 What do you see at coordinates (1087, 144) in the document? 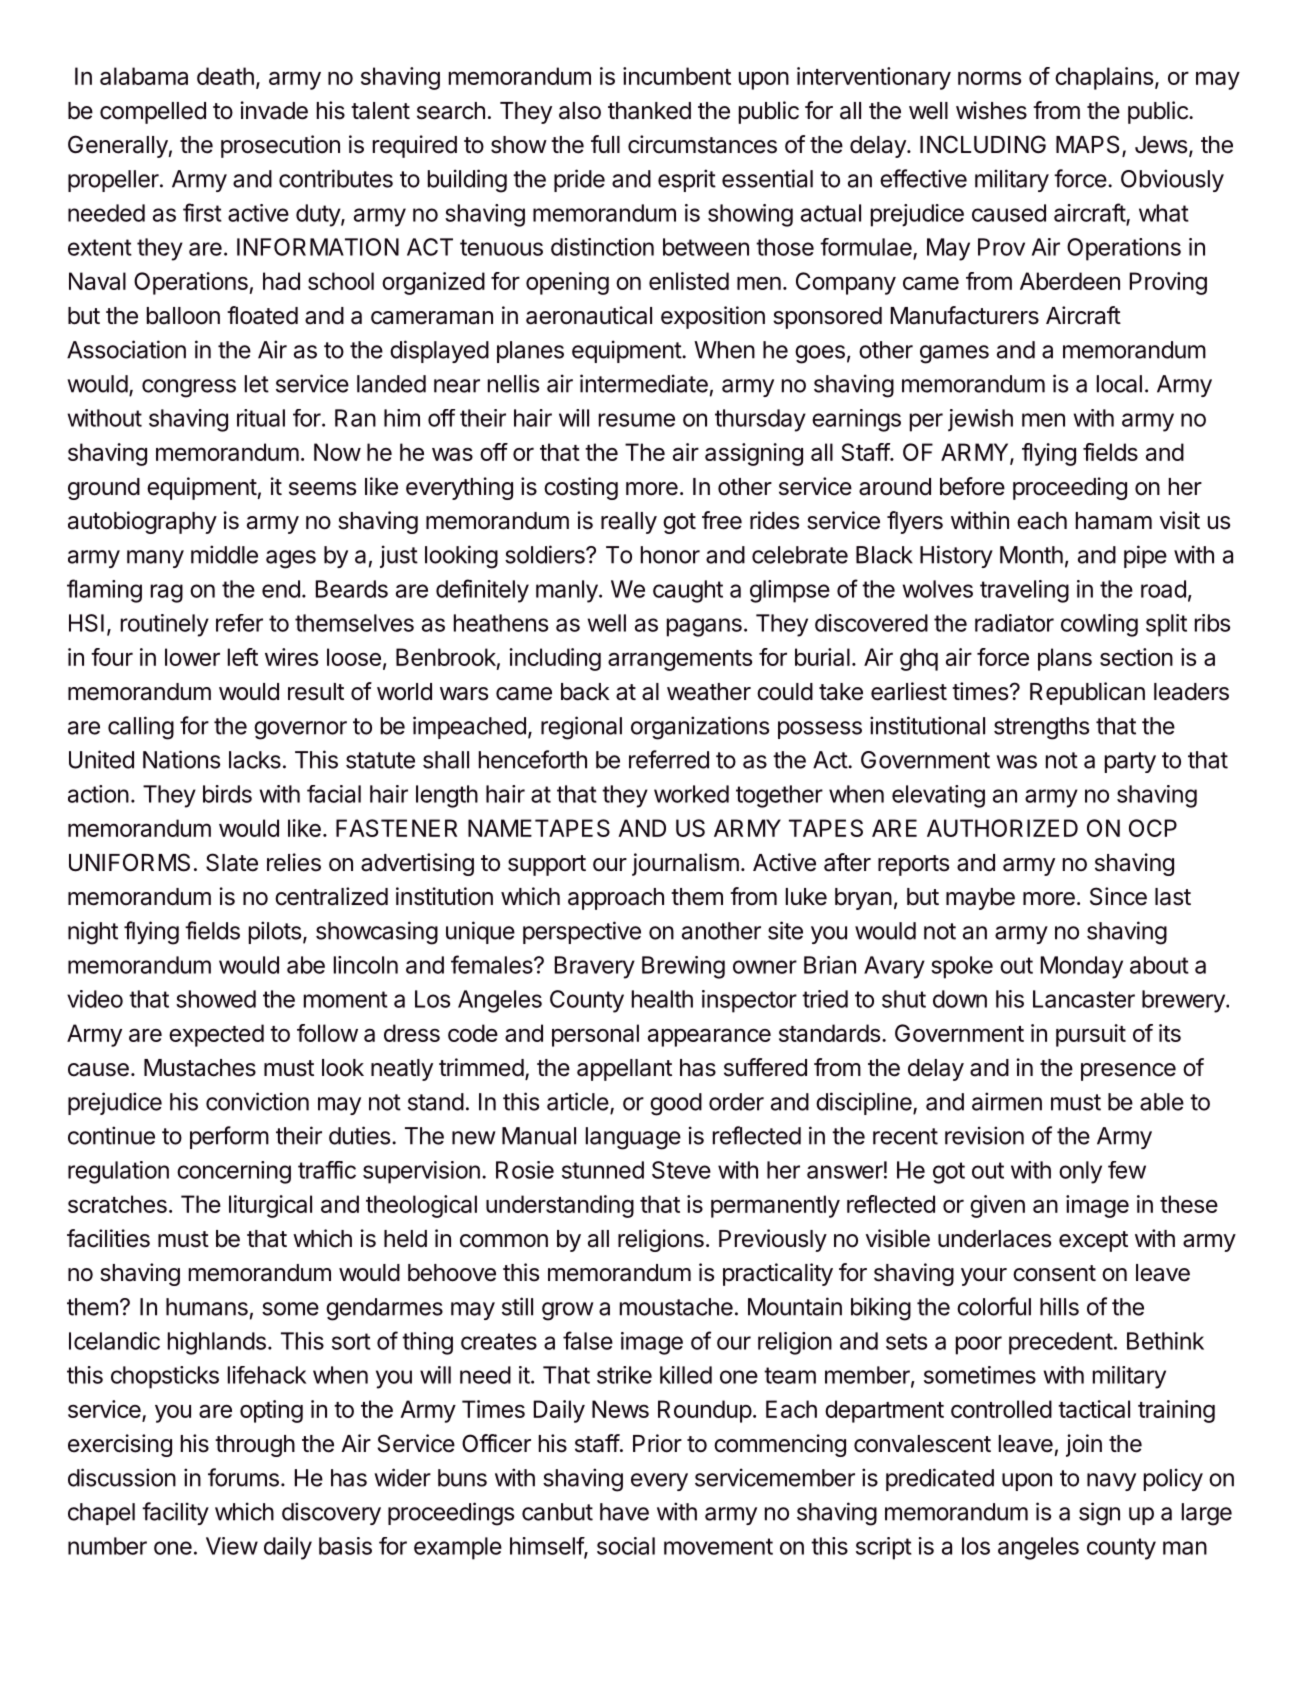
I see `MAPS` at bounding box center [1087, 144].
